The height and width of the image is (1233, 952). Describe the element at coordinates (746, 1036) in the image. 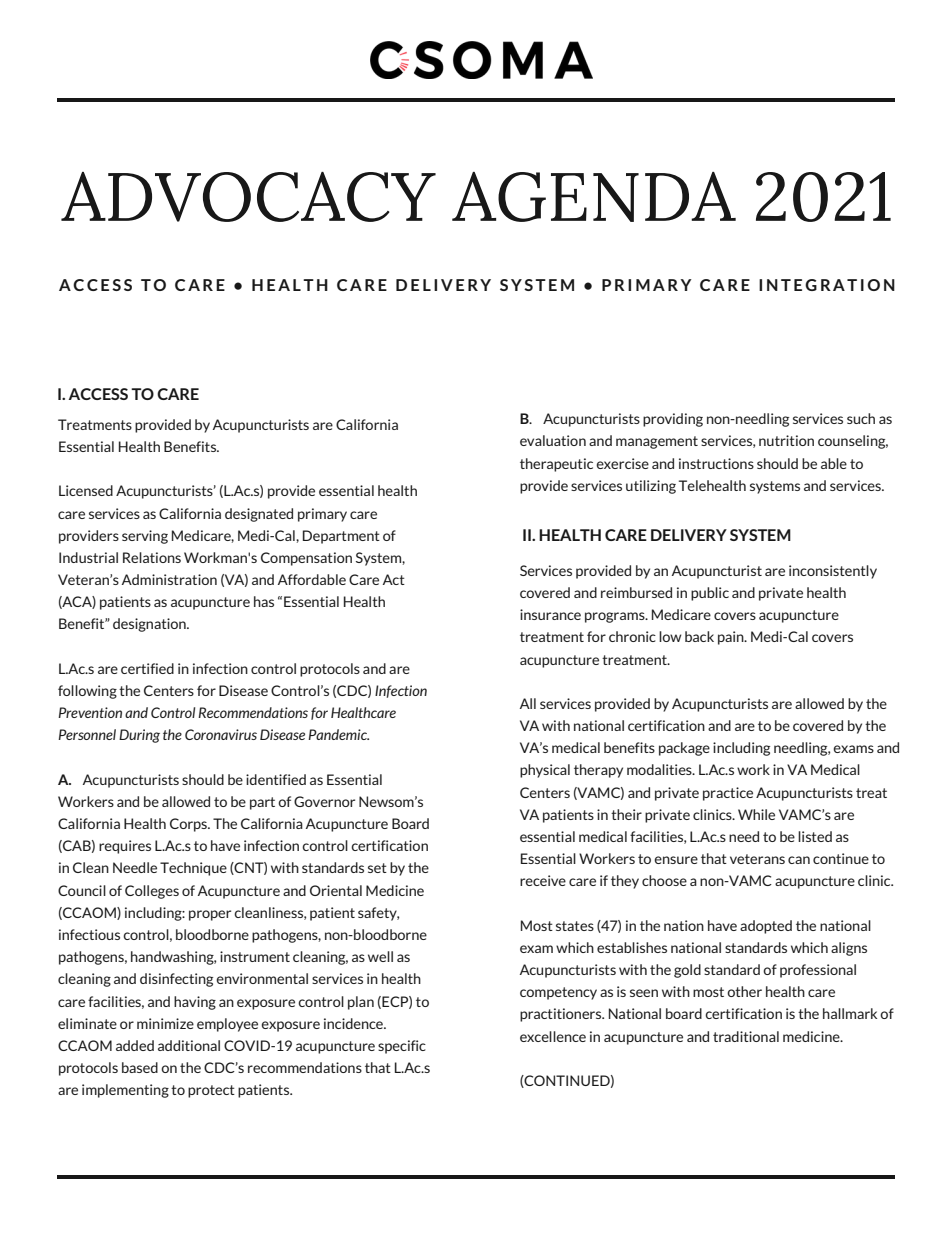

I see `traditional` at that location.
